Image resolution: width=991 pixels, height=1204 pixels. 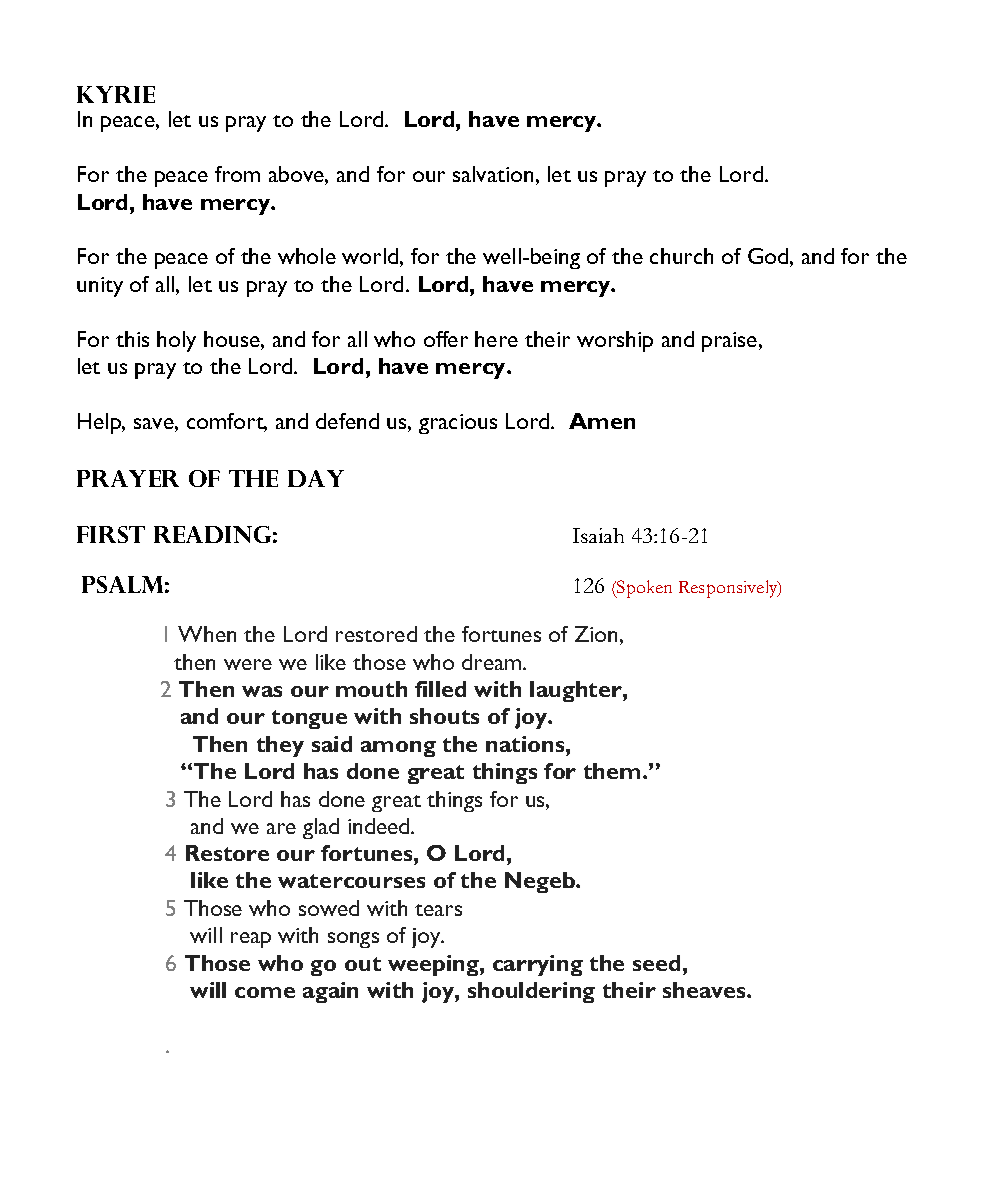 I want to click on church, so click(x=681, y=256).
